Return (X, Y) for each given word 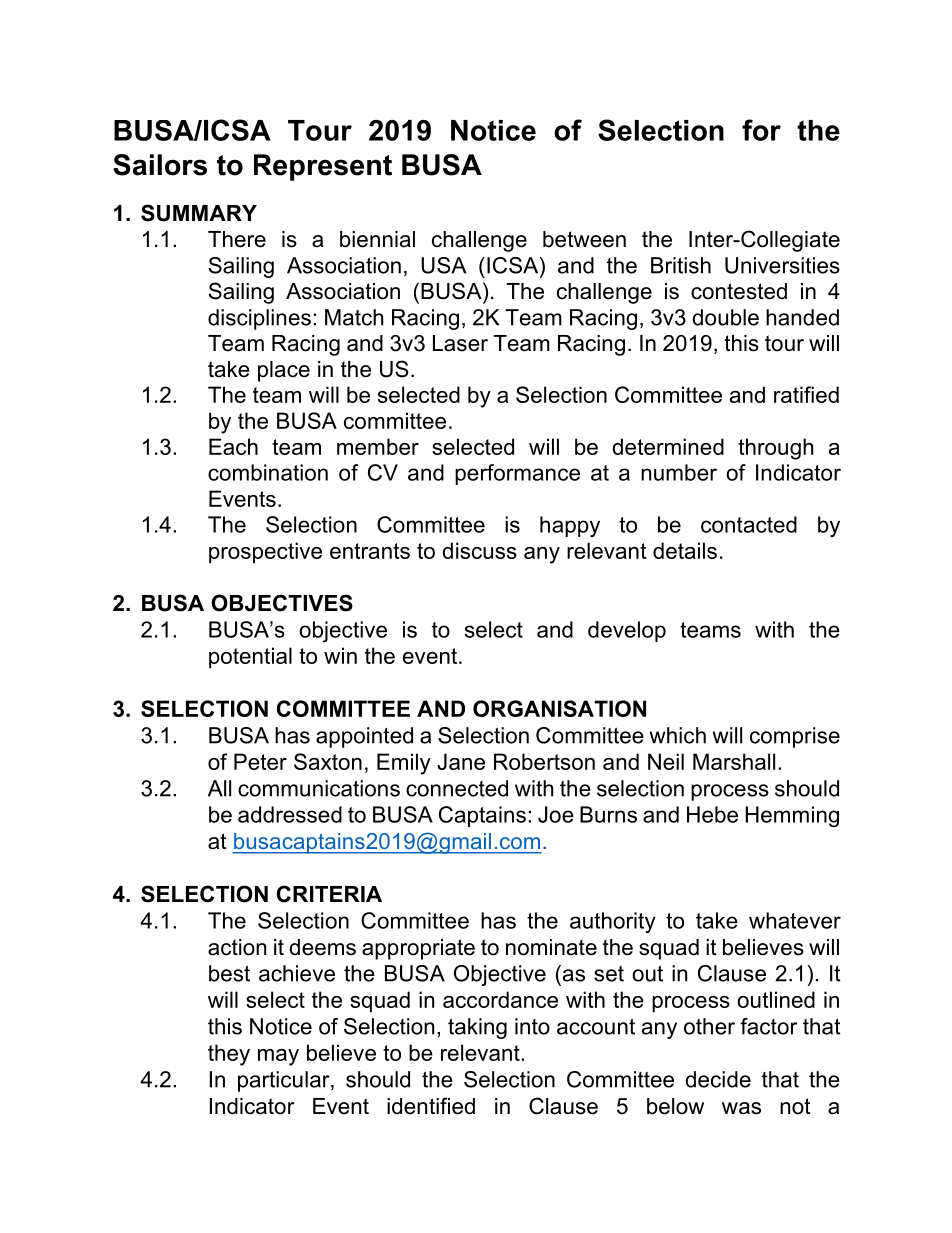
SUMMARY (199, 213)
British (681, 265)
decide (718, 1079)
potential (250, 658)
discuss (479, 550)
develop (627, 631)
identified (431, 1106)
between (584, 239)
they (229, 1055)
